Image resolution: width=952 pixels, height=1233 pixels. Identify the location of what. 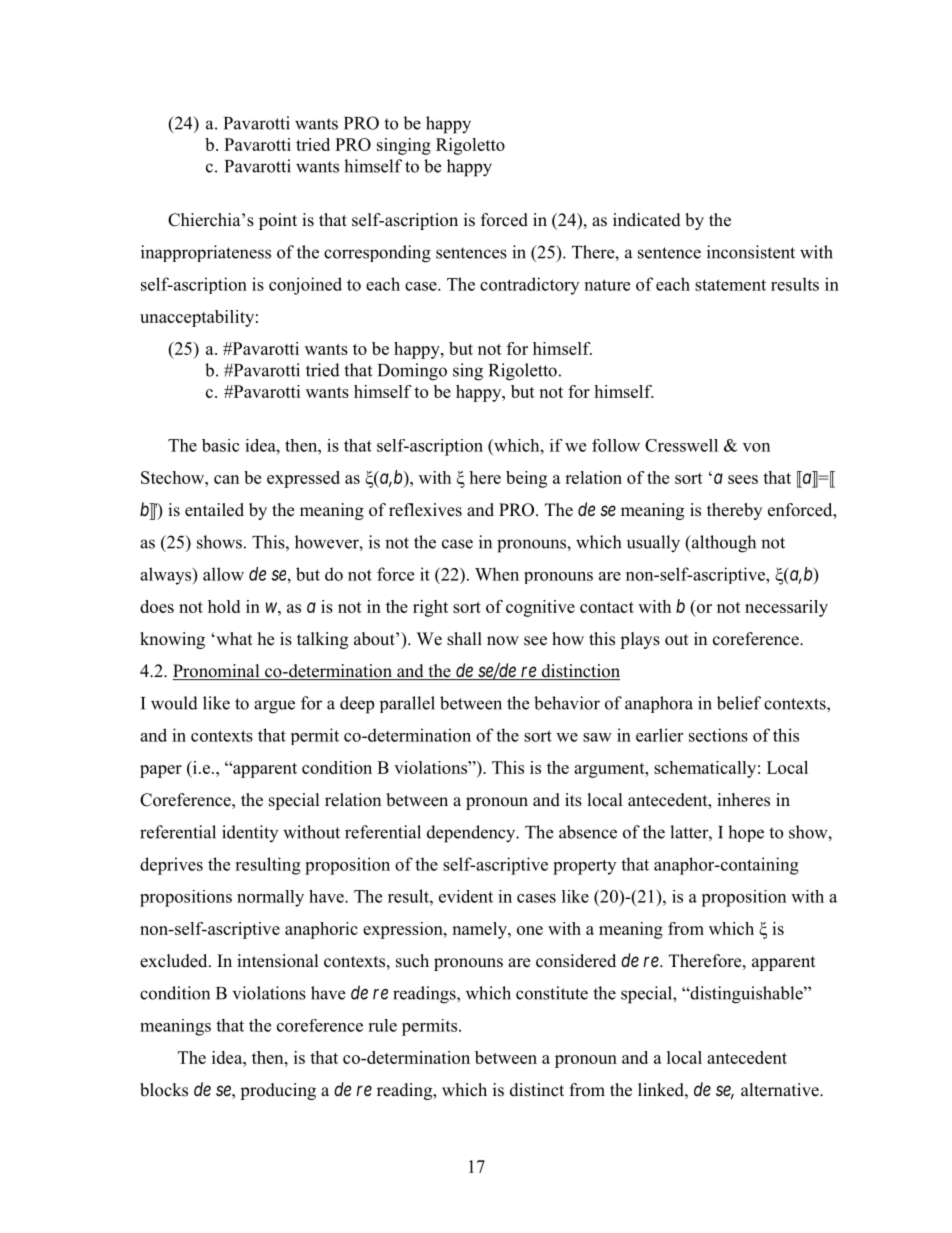
(233, 638).
